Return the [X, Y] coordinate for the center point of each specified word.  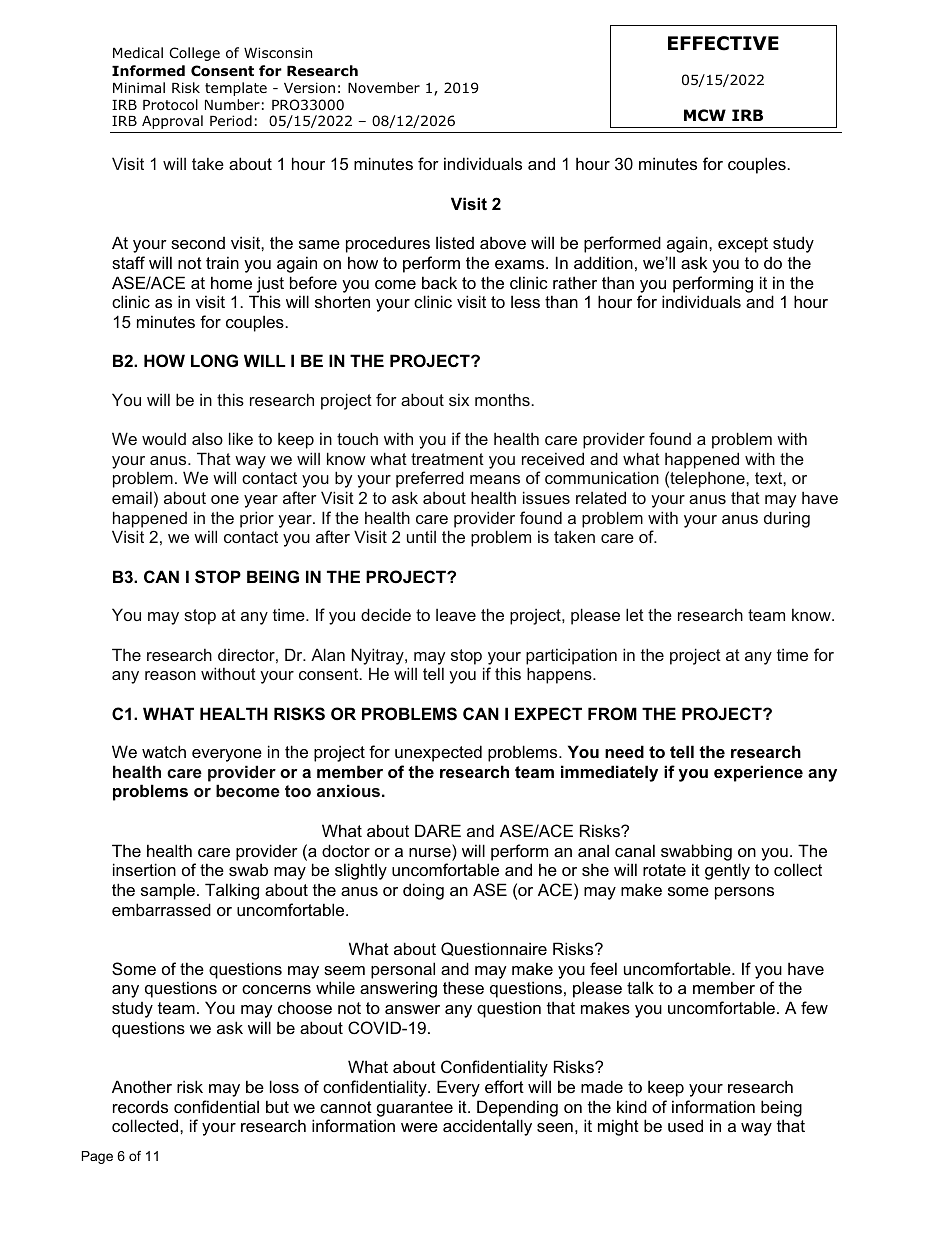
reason [170, 675]
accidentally [487, 1127]
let [635, 614]
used [685, 1125]
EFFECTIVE [723, 43]
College [195, 54]
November [384, 87]
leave [456, 615]
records [140, 1106]
